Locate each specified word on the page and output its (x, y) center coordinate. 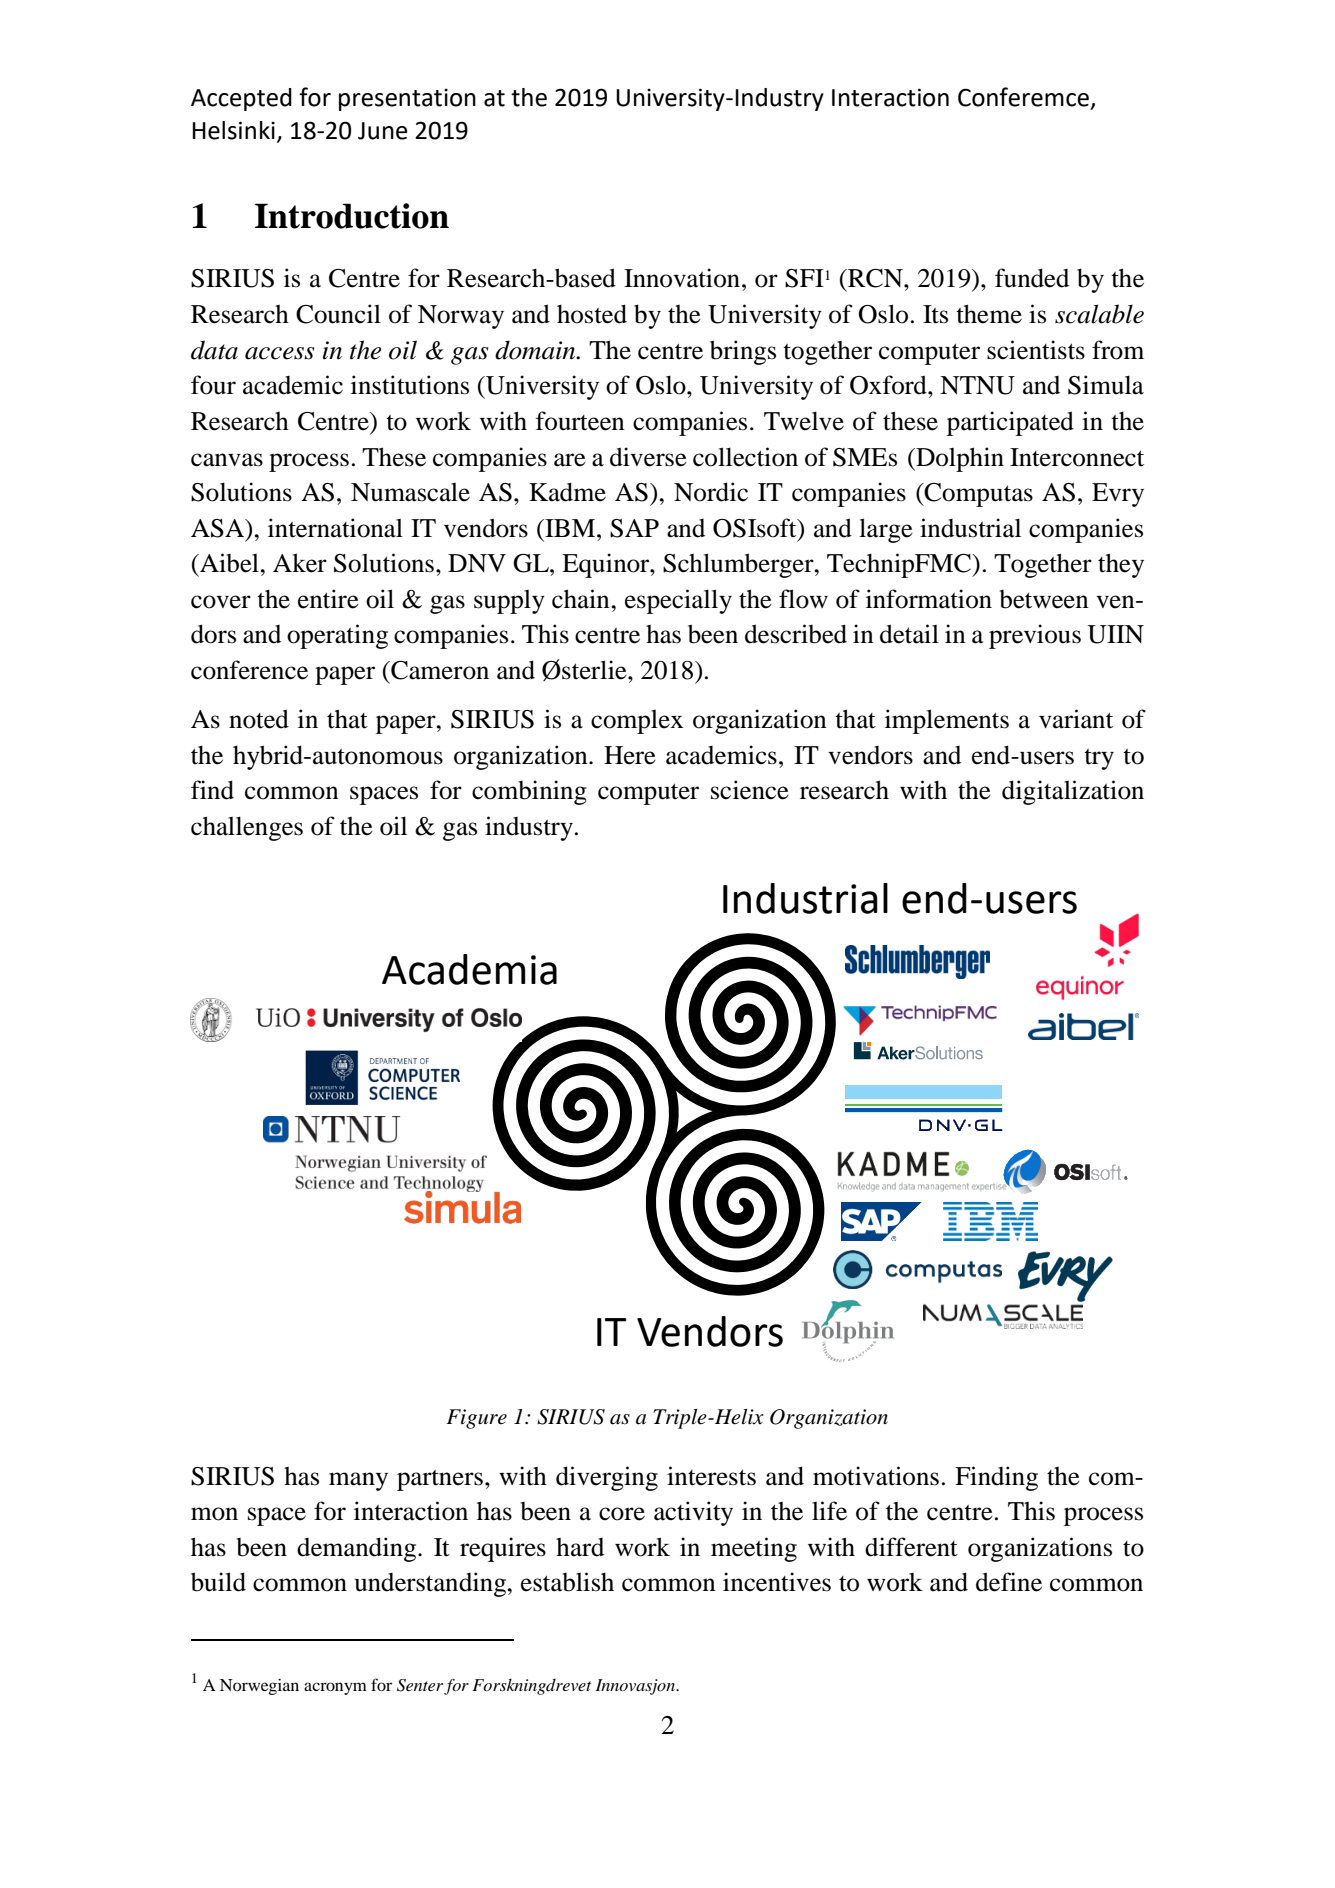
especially (678, 601)
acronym (335, 1688)
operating (337, 636)
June (383, 131)
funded (1032, 278)
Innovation (682, 278)
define (1009, 1582)
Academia (469, 969)
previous (1035, 636)
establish (567, 1582)
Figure (476, 1419)
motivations (876, 1476)
